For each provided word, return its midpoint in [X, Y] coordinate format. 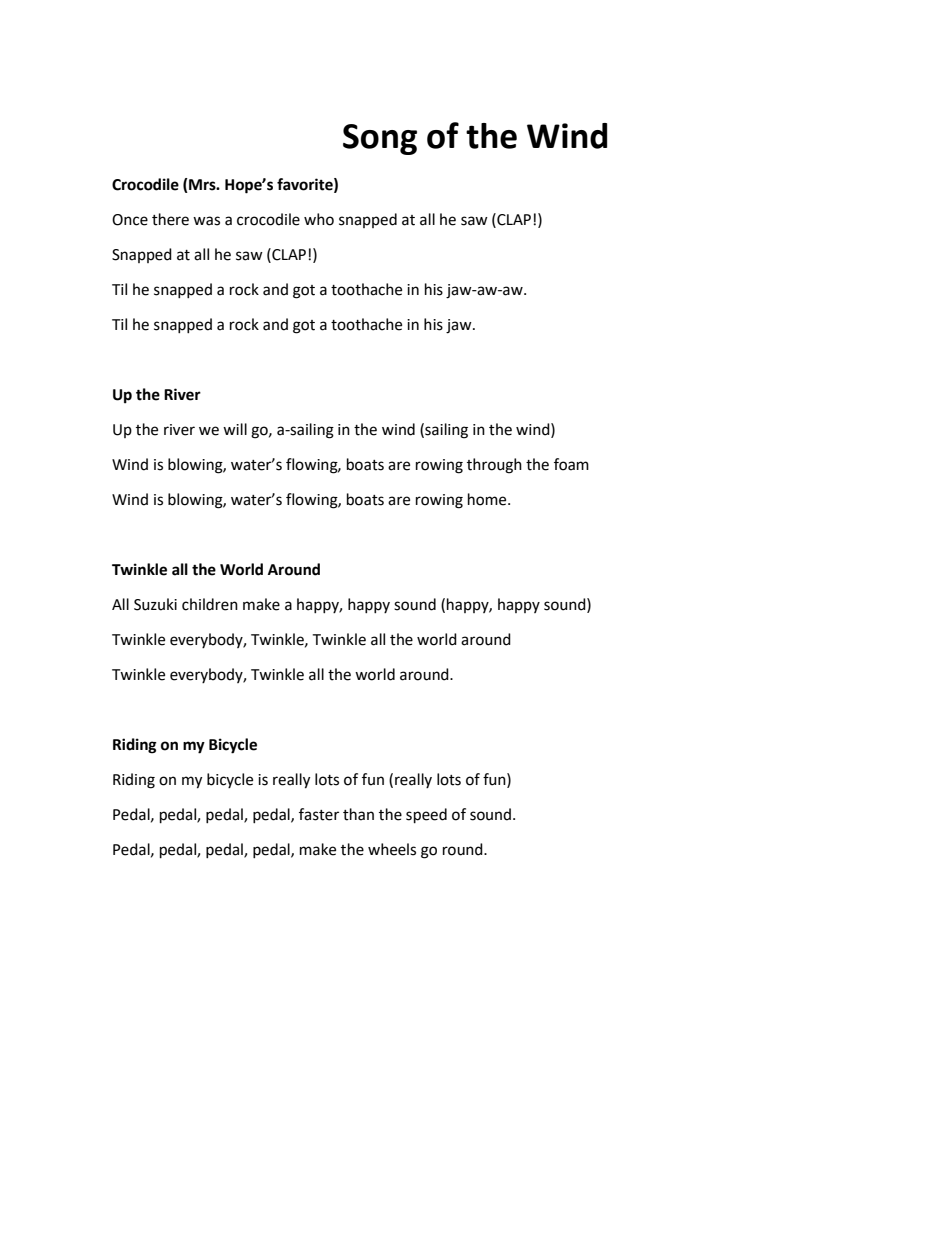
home [488, 499]
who [319, 219]
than [358, 814]
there [170, 219]
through [494, 466]
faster [319, 814]
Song [380, 139]
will [235, 429]
